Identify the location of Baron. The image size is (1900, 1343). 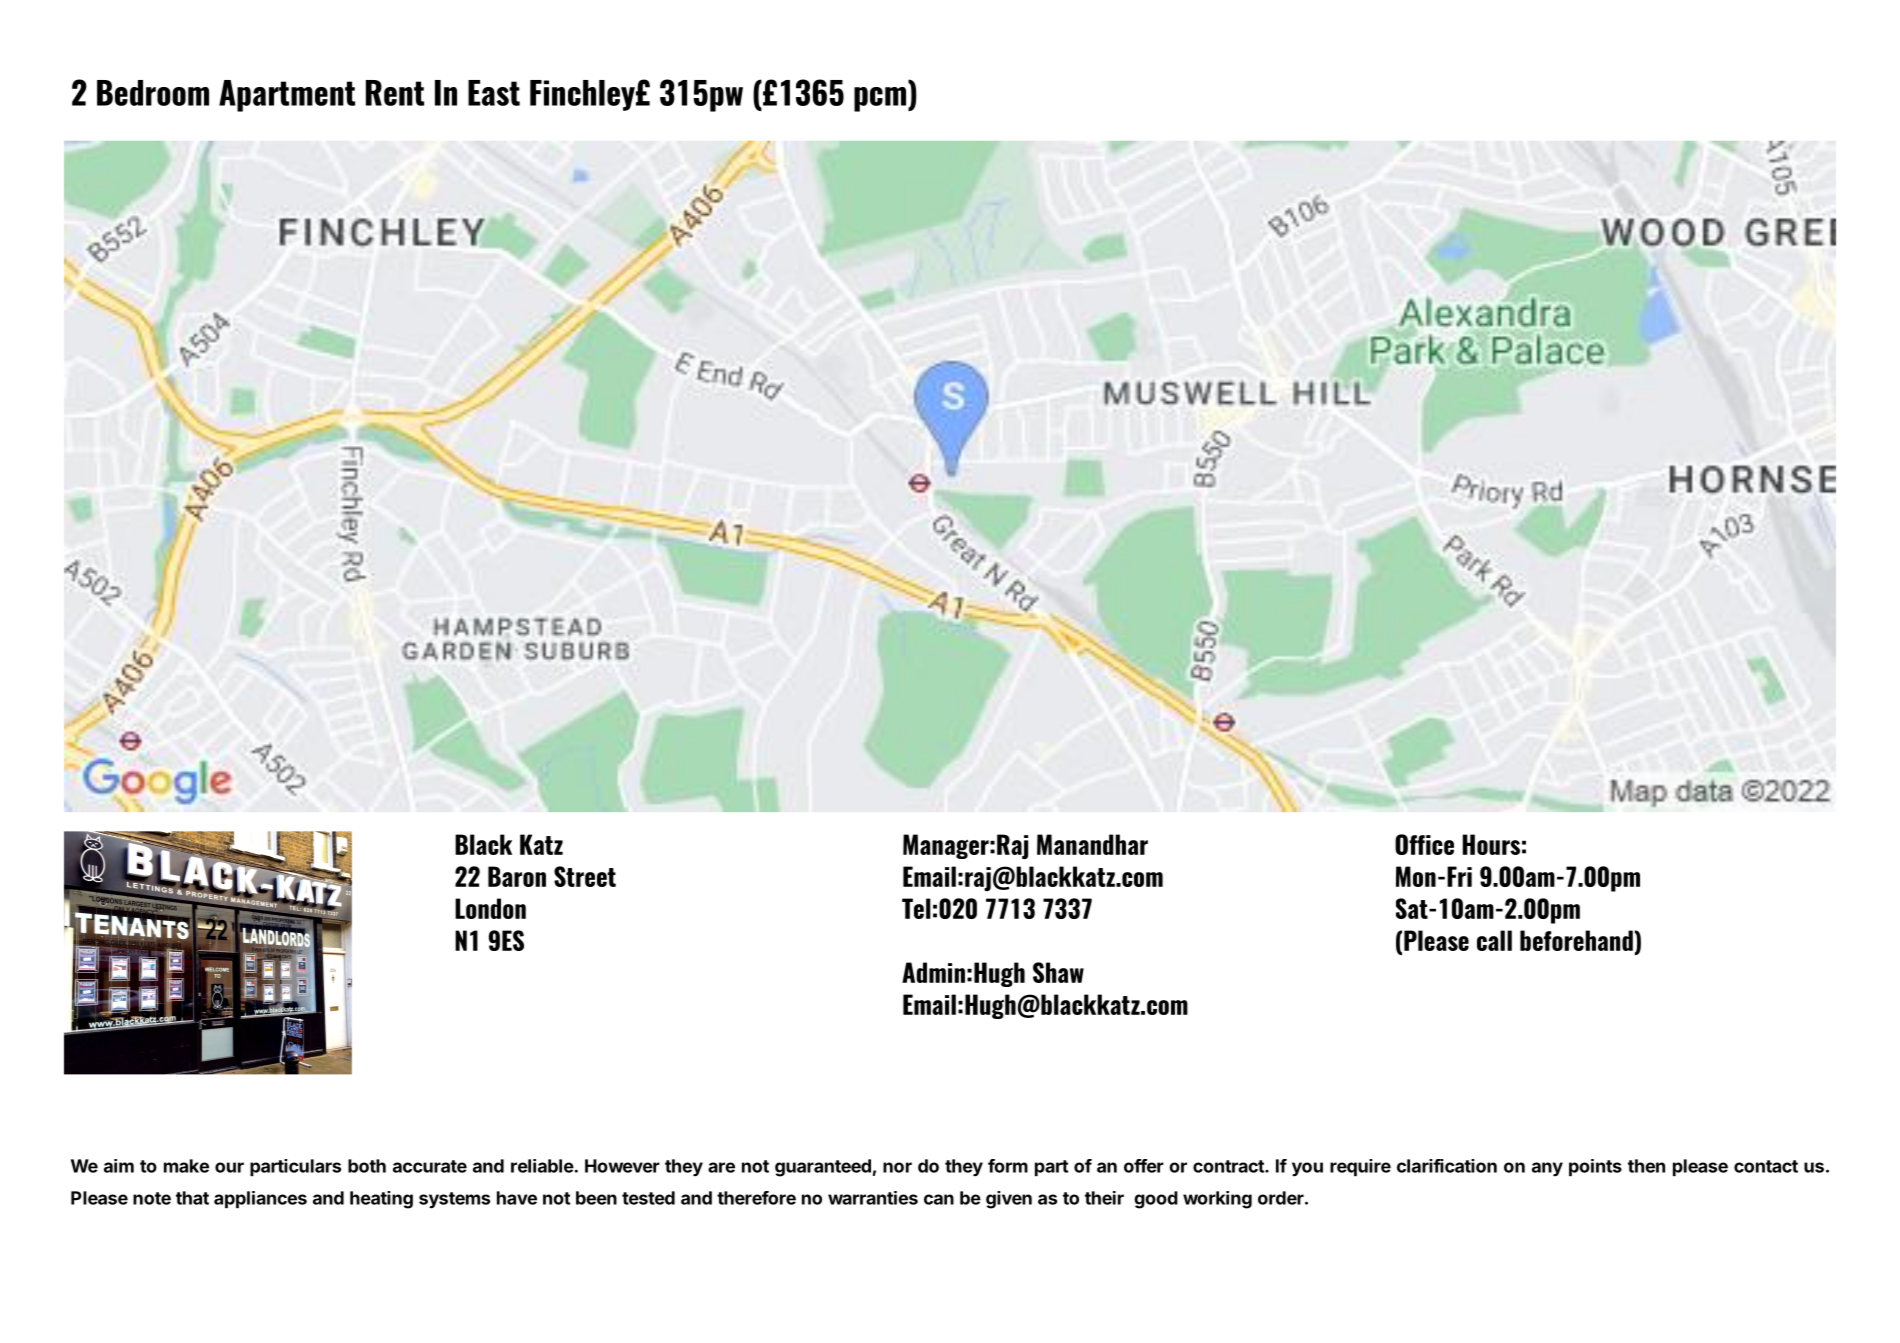
(517, 876).
